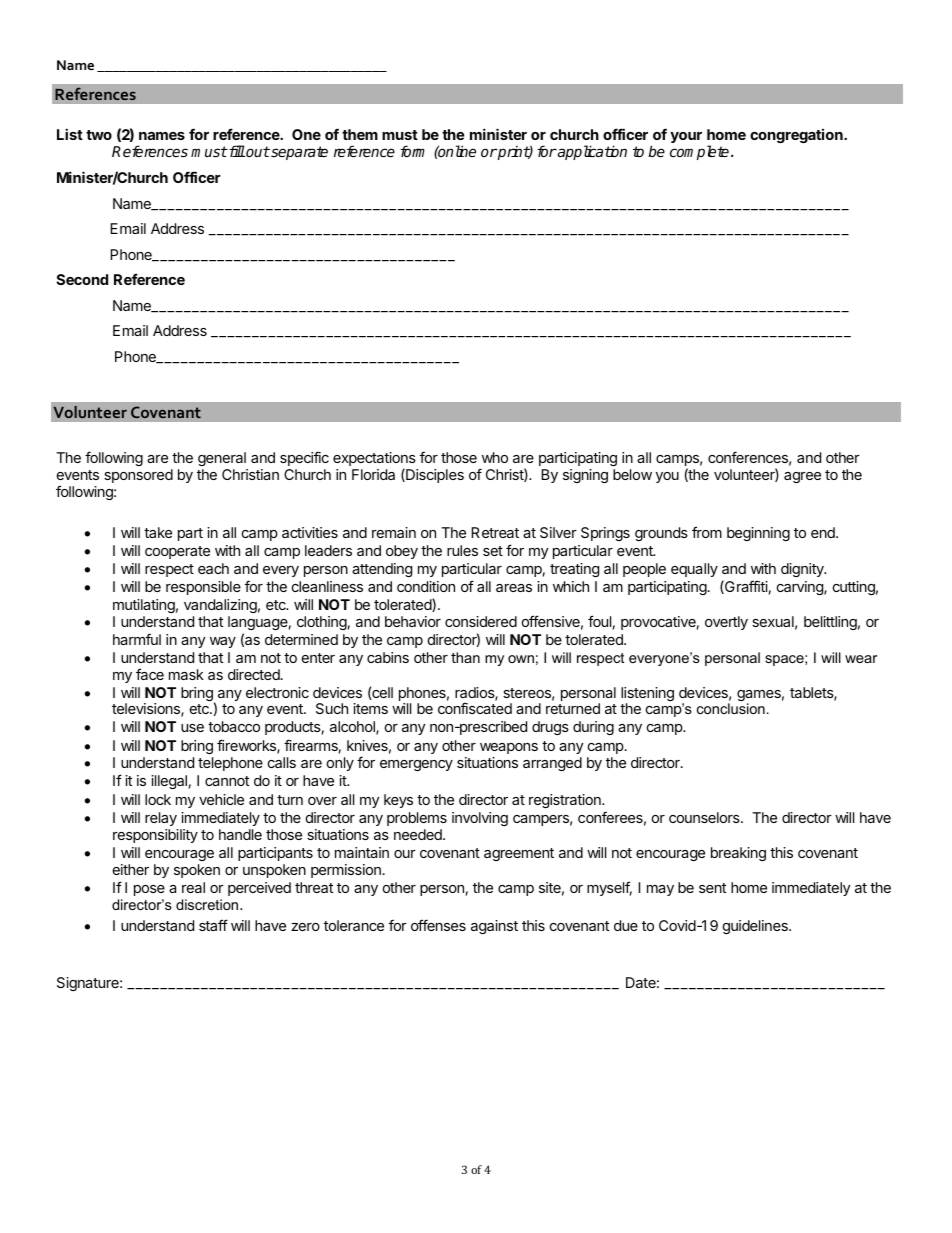 This screenshot has width=952, height=1233. I want to click on use, so click(192, 728).
